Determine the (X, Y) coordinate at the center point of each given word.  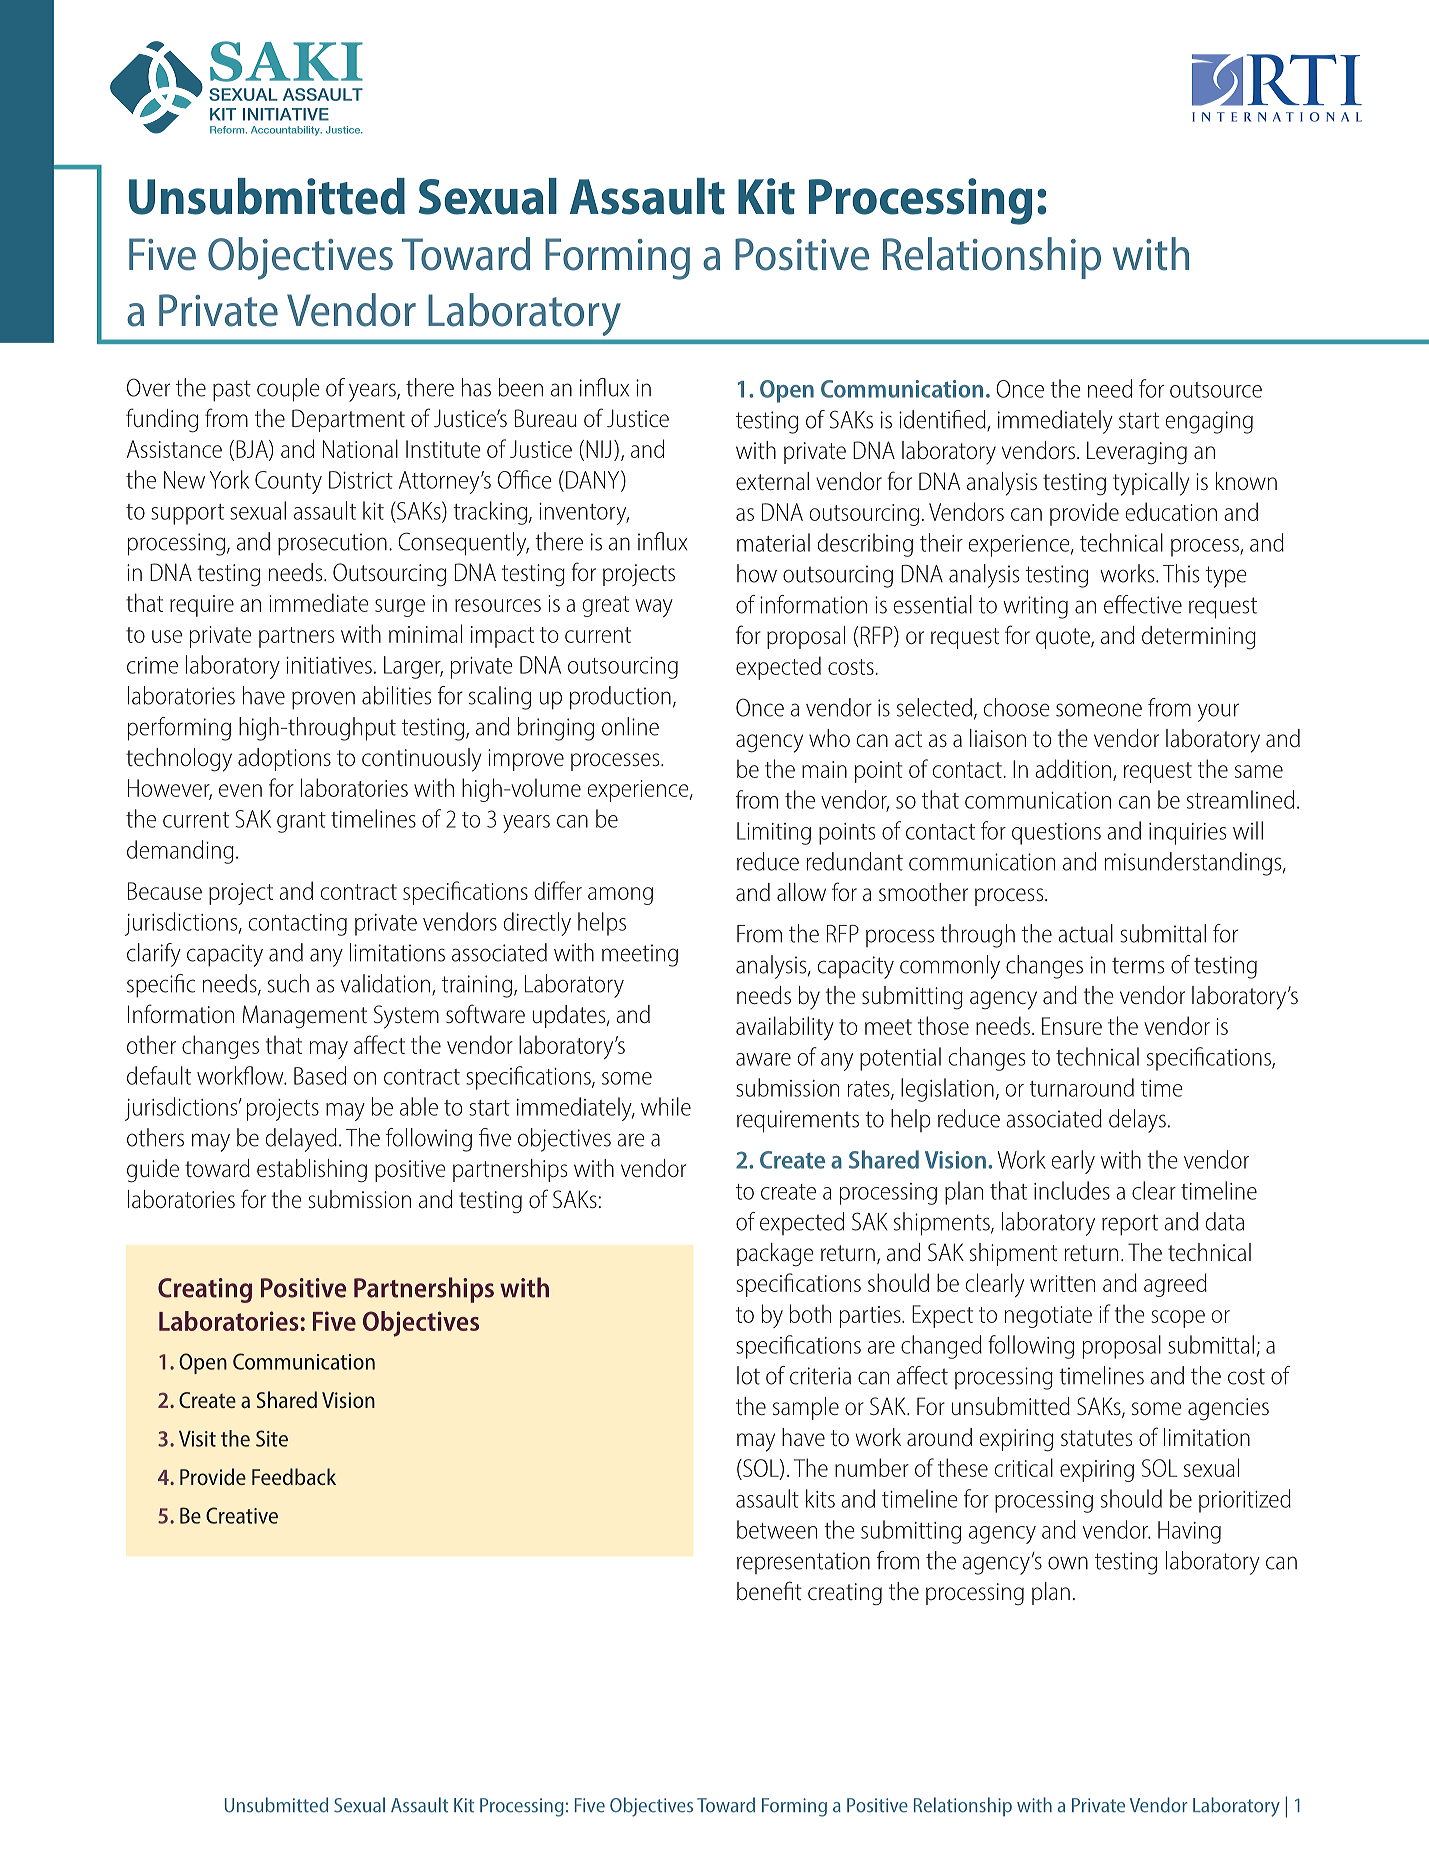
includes (1072, 1190)
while (666, 1106)
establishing (312, 1171)
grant (301, 822)
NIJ (598, 449)
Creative (242, 1515)
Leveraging (1137, 453)
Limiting (774, 833)
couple (288, 390)
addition (1073, 768)
